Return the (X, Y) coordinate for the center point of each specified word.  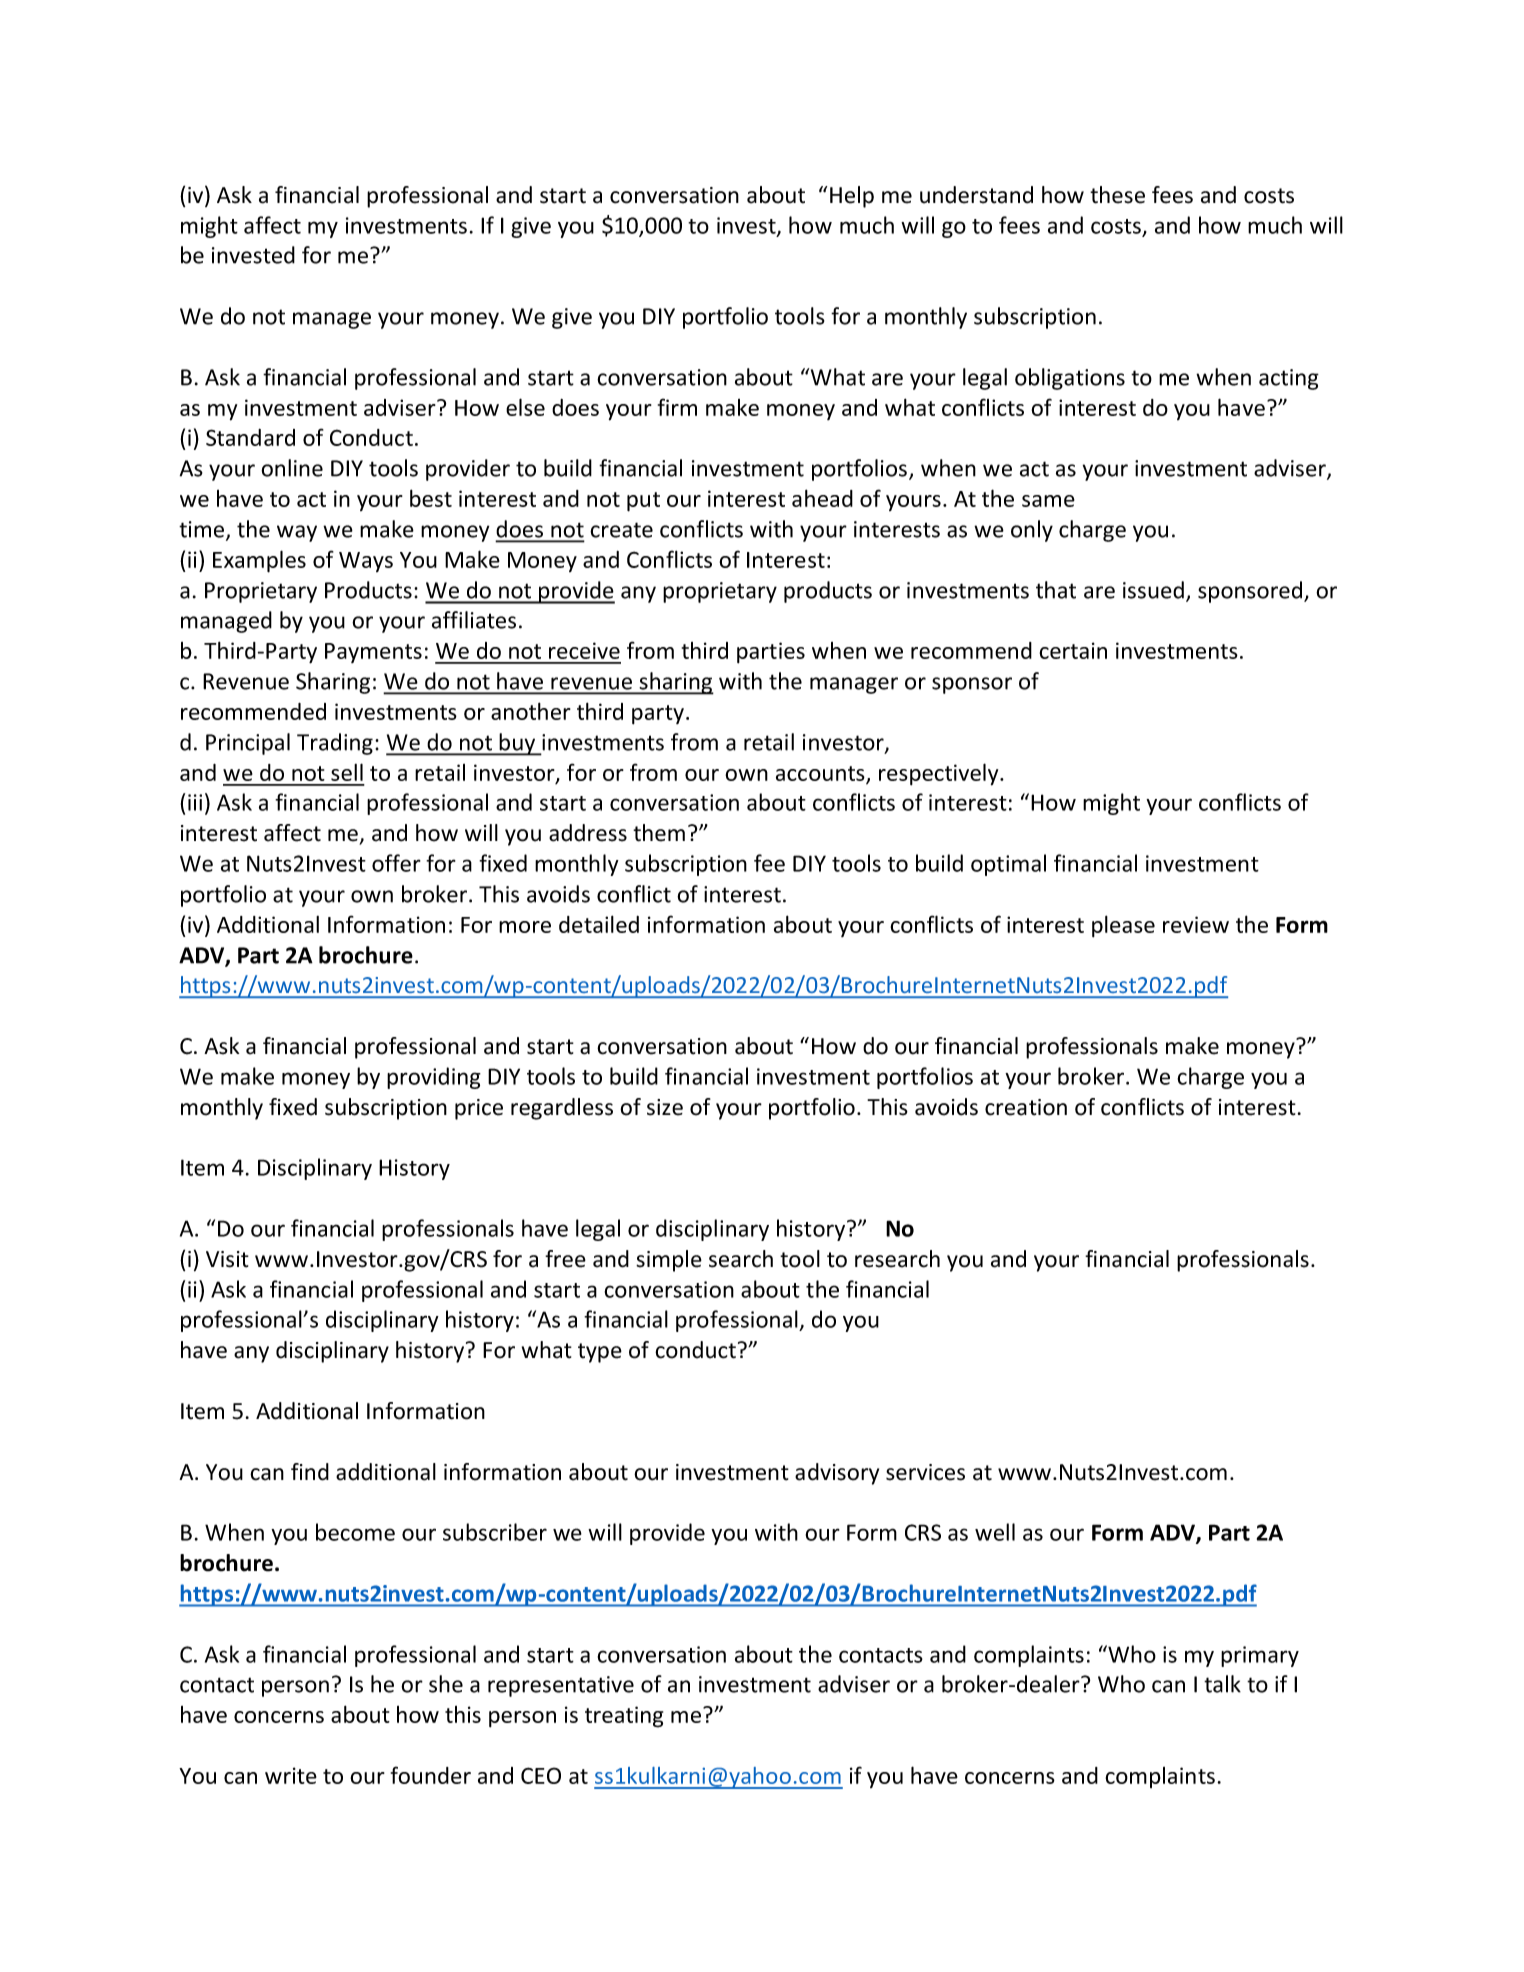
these (1117, 195)
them (659, 833)
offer (396, 863)
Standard (250, 437)
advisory (837, 1474)
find (310, 1472)
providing (434, 1078)
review (1196, 924)
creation (1026, 1107)
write (291, 1775)
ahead (822, 498)
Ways (366, 562)
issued (1153, 590)
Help (852, 197)
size (665, 1107)
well (995, 1532)
